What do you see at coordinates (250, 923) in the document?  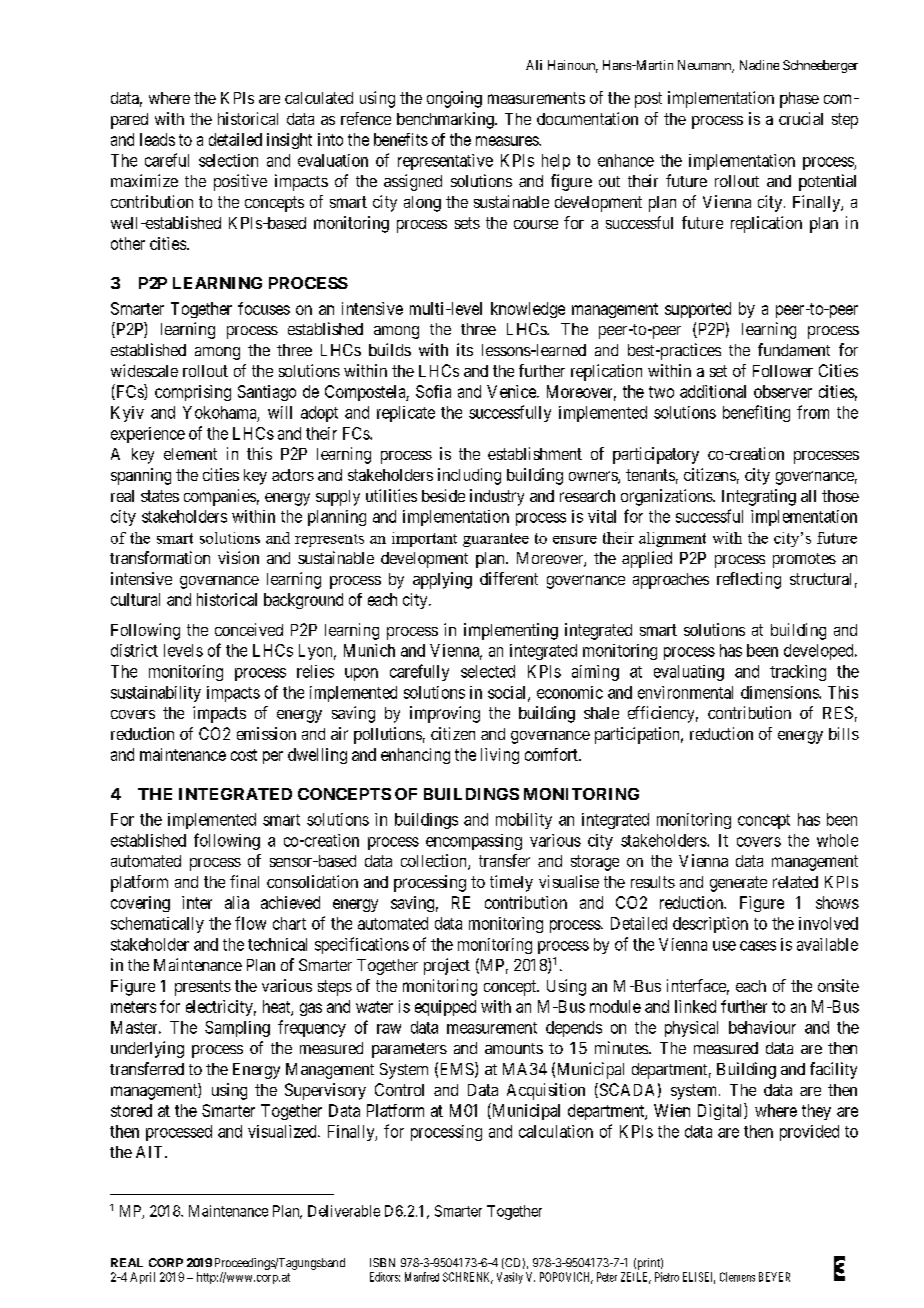 I see `flow` at bounding box center [250, 923].
